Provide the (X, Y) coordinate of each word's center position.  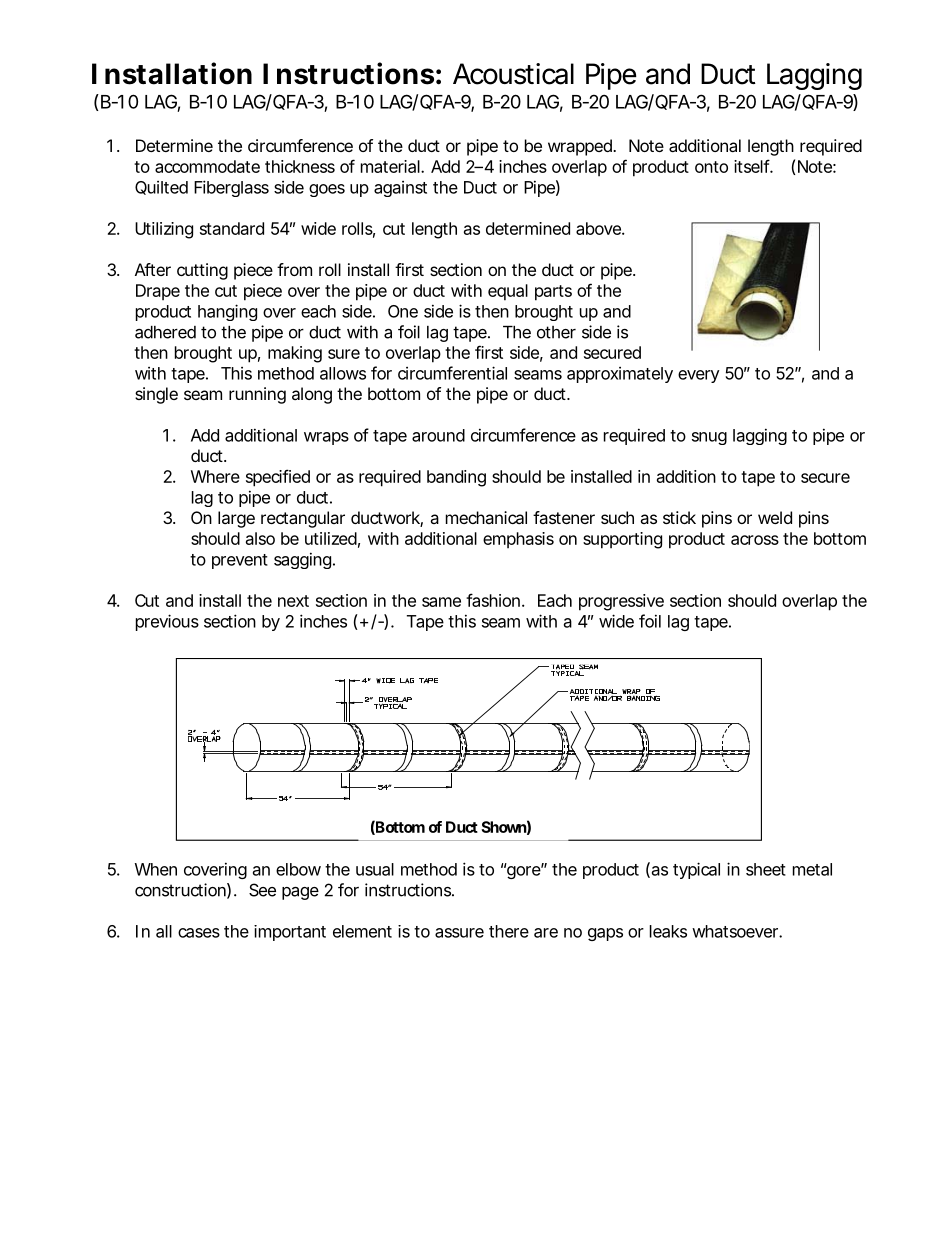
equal (508, 292)
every (699, 376)
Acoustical (513, 74)
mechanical (486, 517)
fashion (493, 600)
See (262, 890)
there (509, 931)
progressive (621, 602)
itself (753, 166)
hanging (227, 312)
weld (775, 517)
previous (167, 622)
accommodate (207, 166)
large (236, 519)
